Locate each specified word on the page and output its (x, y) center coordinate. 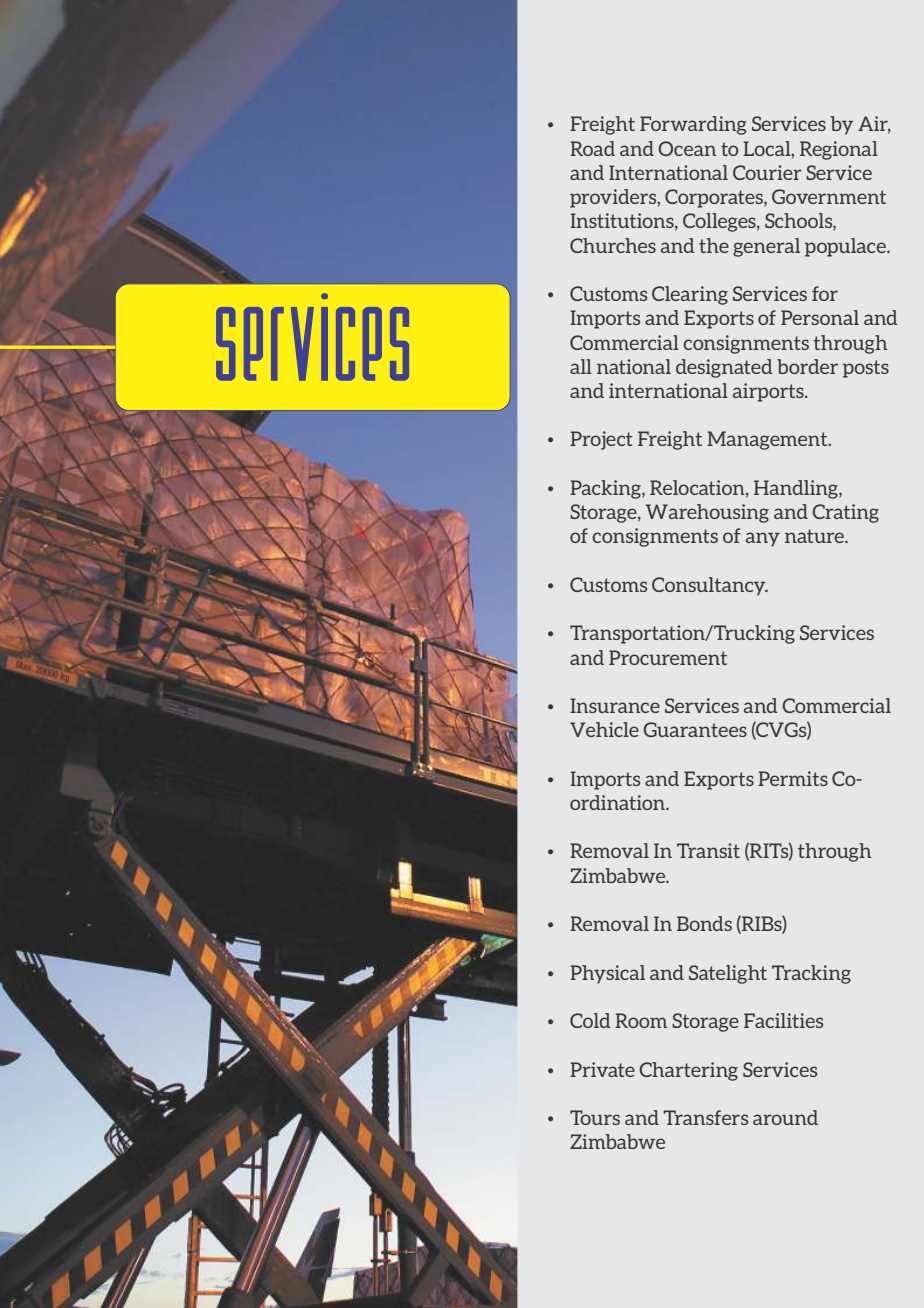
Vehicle (604, 729)
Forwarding (693, 125)
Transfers (705, 1117)
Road (592, 148)
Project (601, 440)
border (807, 366)
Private (602, 1069)
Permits (793, 778)
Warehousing (707, 513)
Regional (839, 150)
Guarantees (695, 729)
